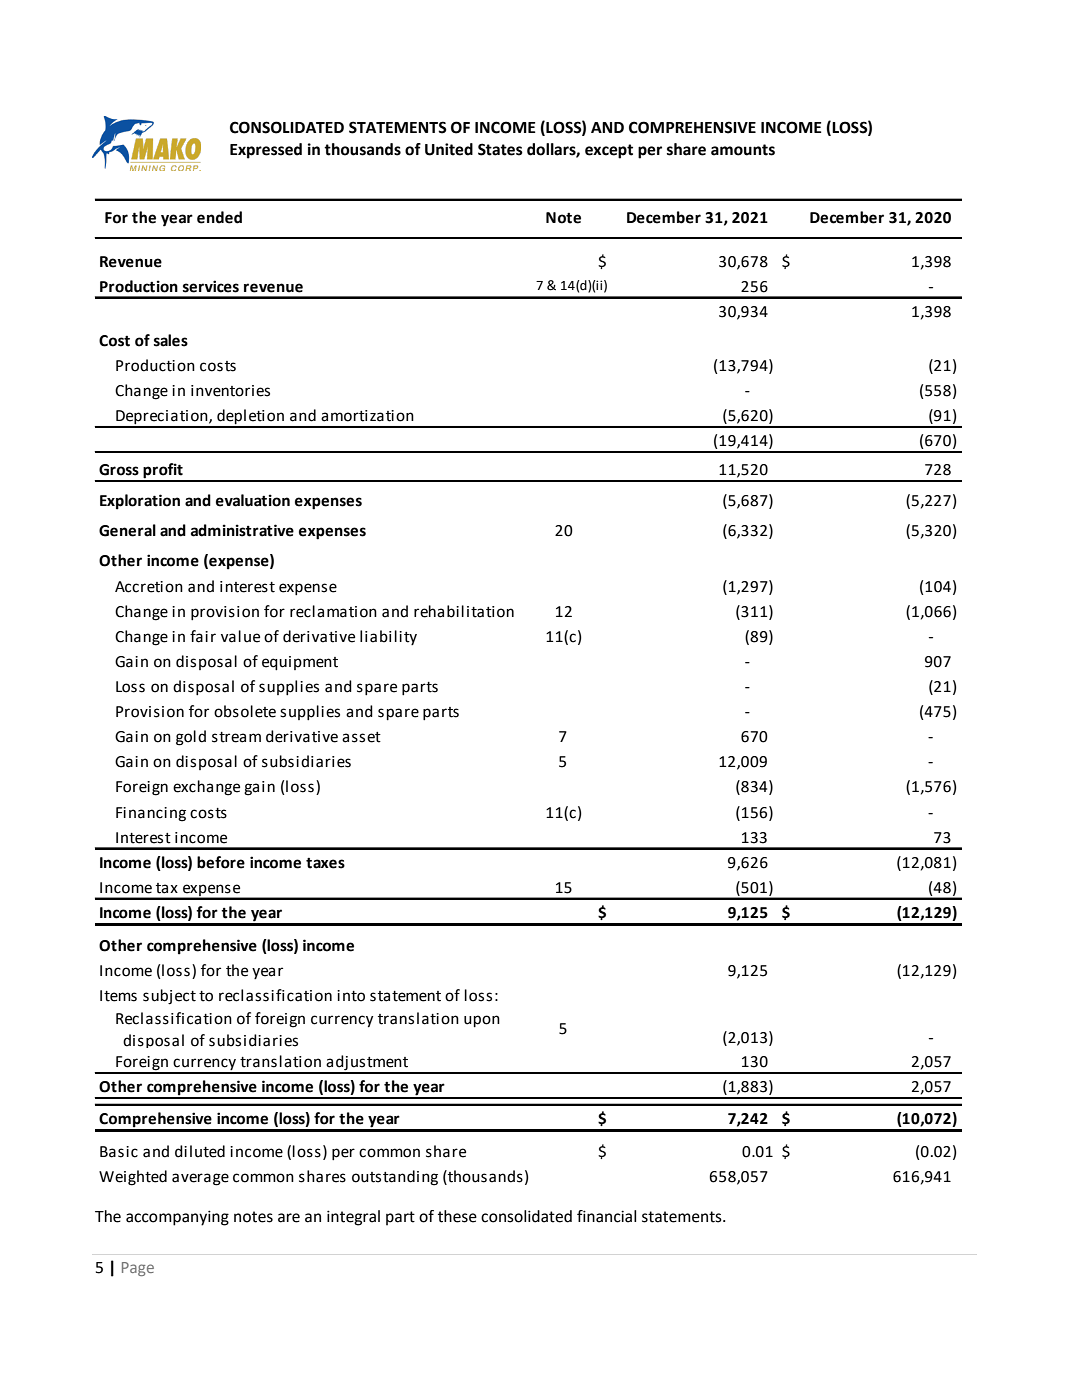 The width and height of the screenshot is (1079, 1397). What do you see at coordinates (464, 611) in the screenshot?
I see `rehabilitation` at bounding box center [464, 611].
